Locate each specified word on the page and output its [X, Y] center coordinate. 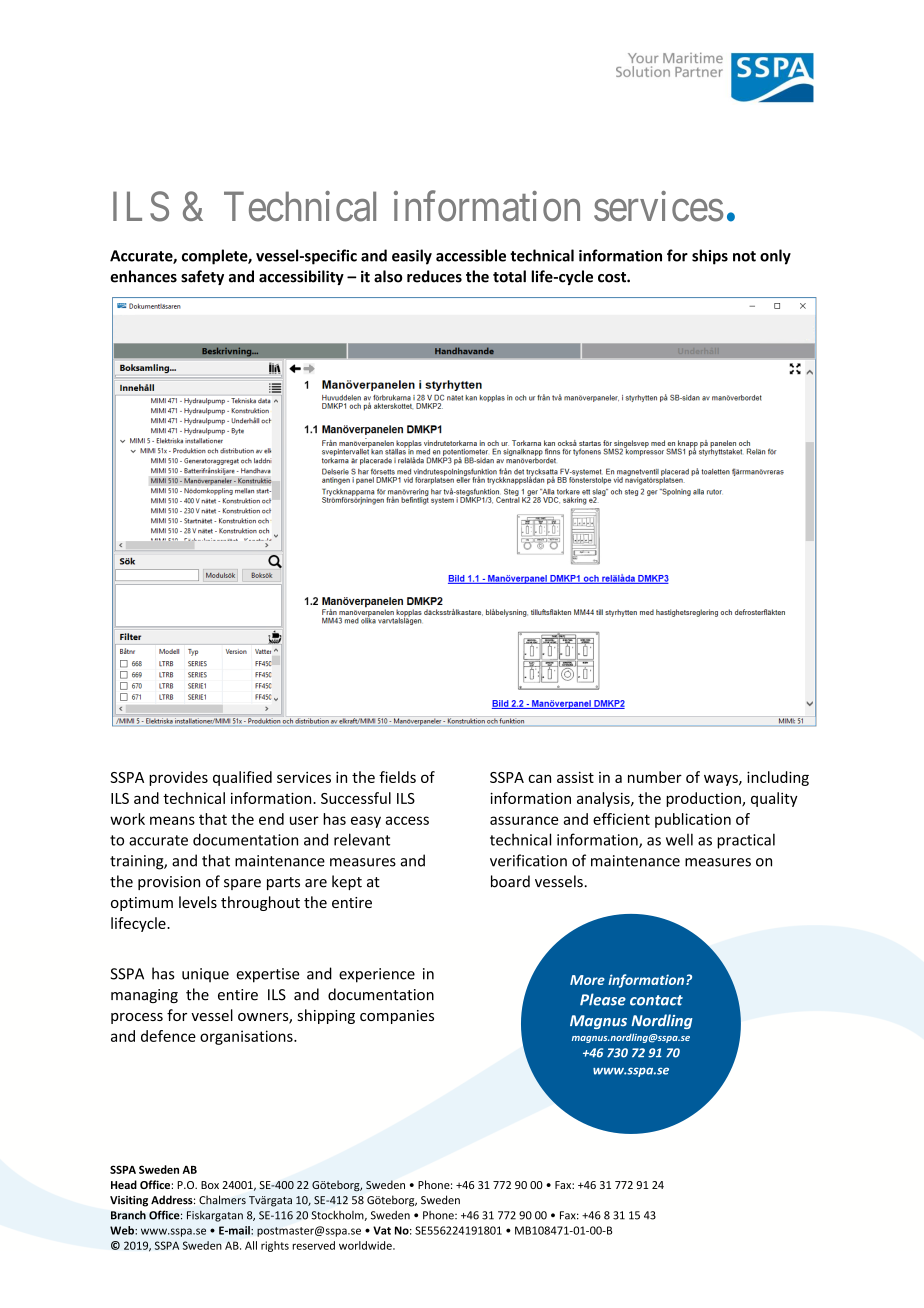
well [679, 839]
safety [202, 277]
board [510, 881]
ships [710, 257]
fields [397, 777]
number [655, 777]
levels [198, 902]
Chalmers [222, 1200]
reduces [434, 276]
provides [178, 778]
